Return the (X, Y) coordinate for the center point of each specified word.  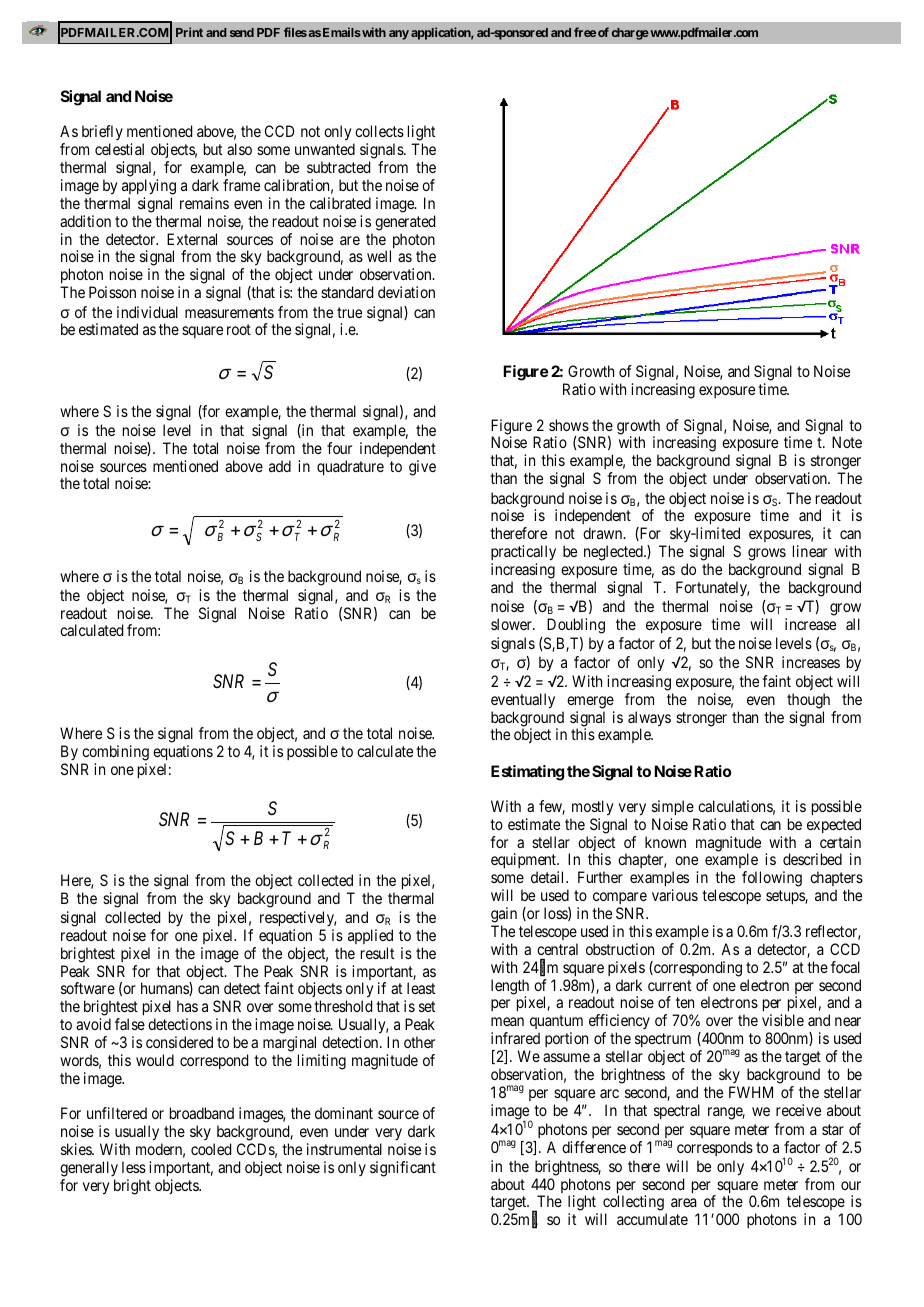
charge (630, 34)
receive (798, 1110)
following (772, 879)
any (399, 35)
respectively (298, 920)
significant (403, 1169)
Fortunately (712, 588)
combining (115, 753)
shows (569, 425)
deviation (406, 292)
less (134, 1167)
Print (189, 32)
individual (147, 312)
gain (504, 916)
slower (512, 624)
